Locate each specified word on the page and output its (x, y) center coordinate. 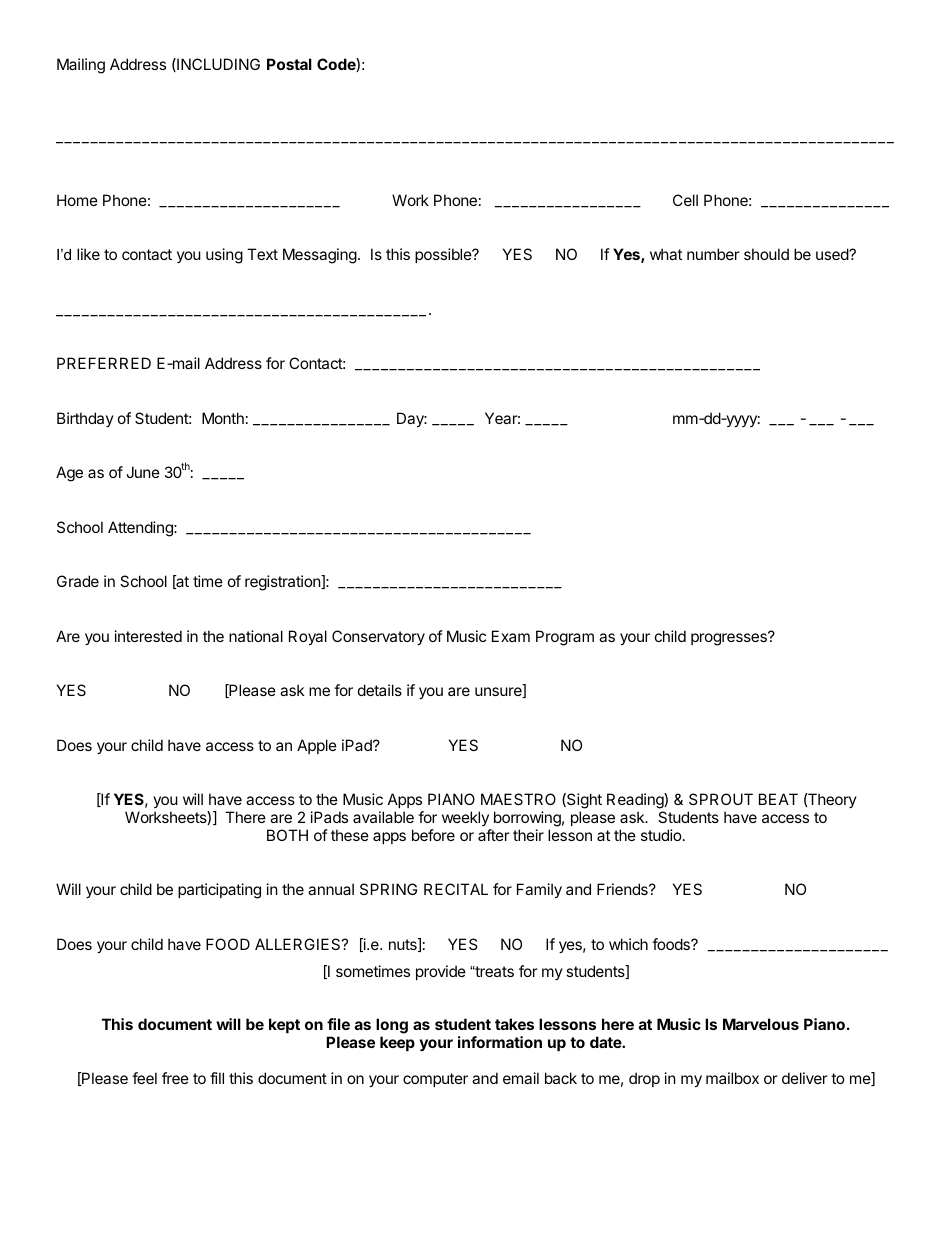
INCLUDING (217, 65)
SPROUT (721, 799)
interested (148, 636)
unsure (499, 692)
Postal (289, 64)
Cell (685, 200)
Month (223, 418)
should (766, 254)
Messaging (320, 256)
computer (435, 1080)
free (175, 1078)
